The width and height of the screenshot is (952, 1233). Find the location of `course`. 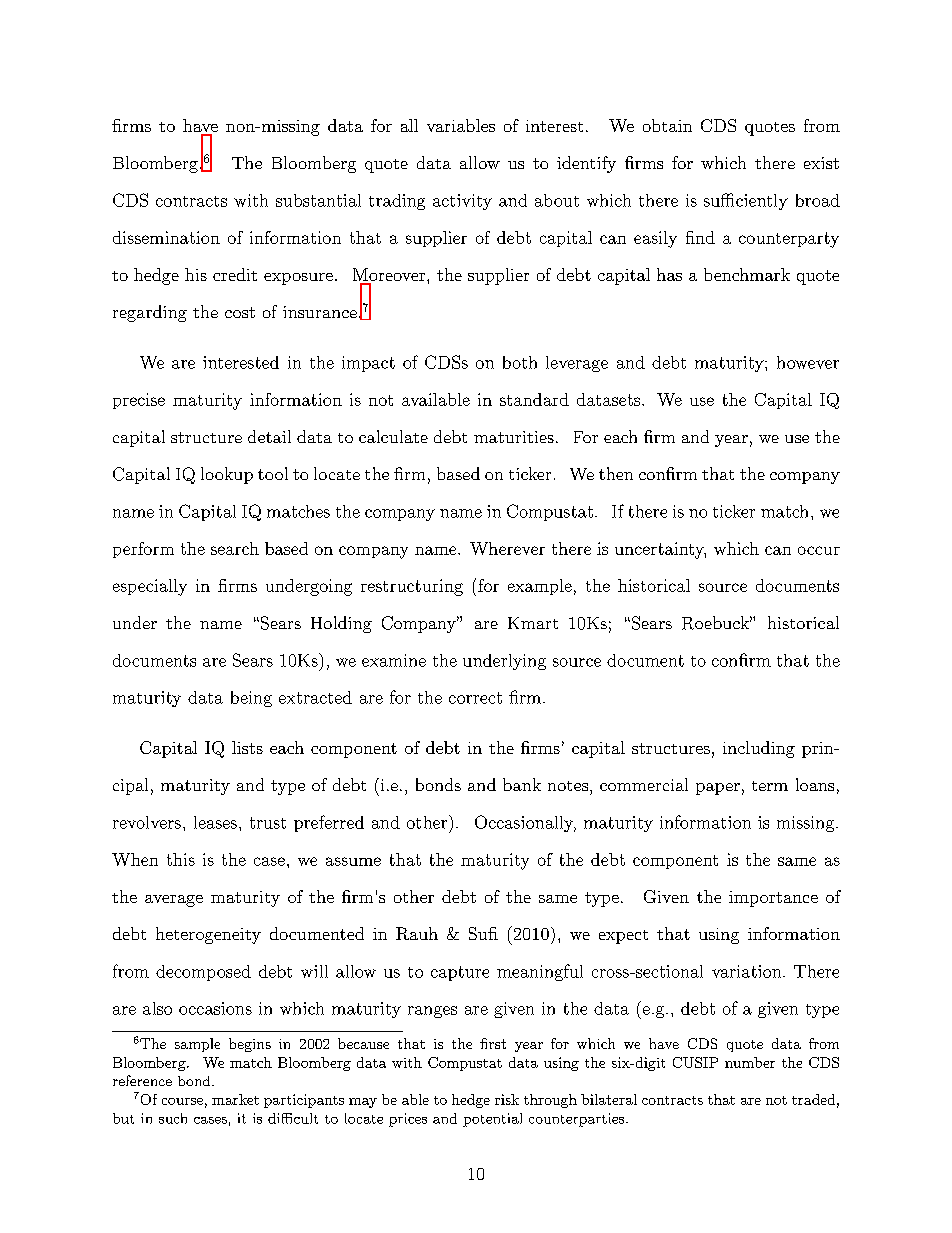

course is located at coordinates (182, 1101).
